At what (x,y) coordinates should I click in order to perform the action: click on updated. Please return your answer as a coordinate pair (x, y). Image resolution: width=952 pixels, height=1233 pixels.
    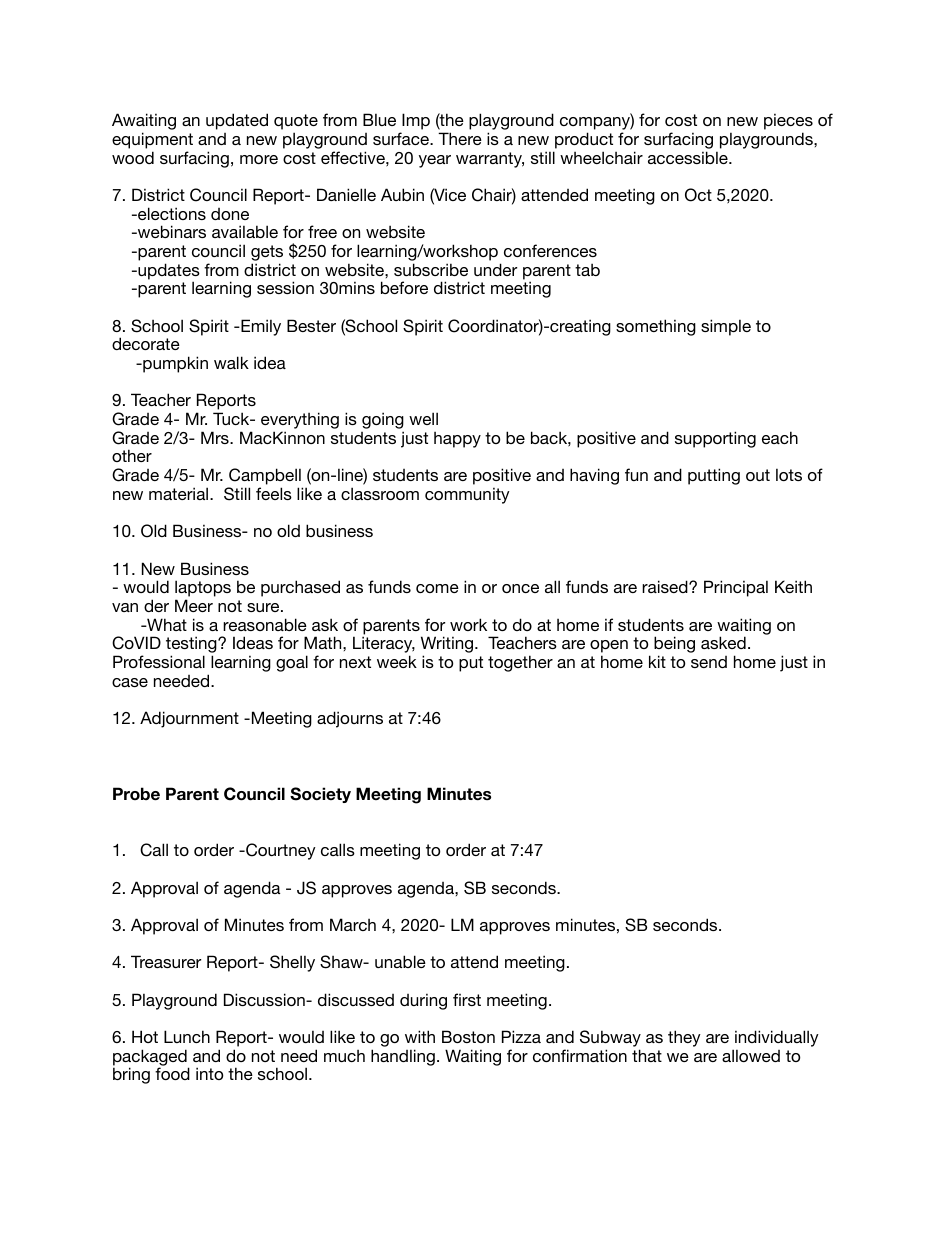
    Looking at the image, I should click on (237, 121).
